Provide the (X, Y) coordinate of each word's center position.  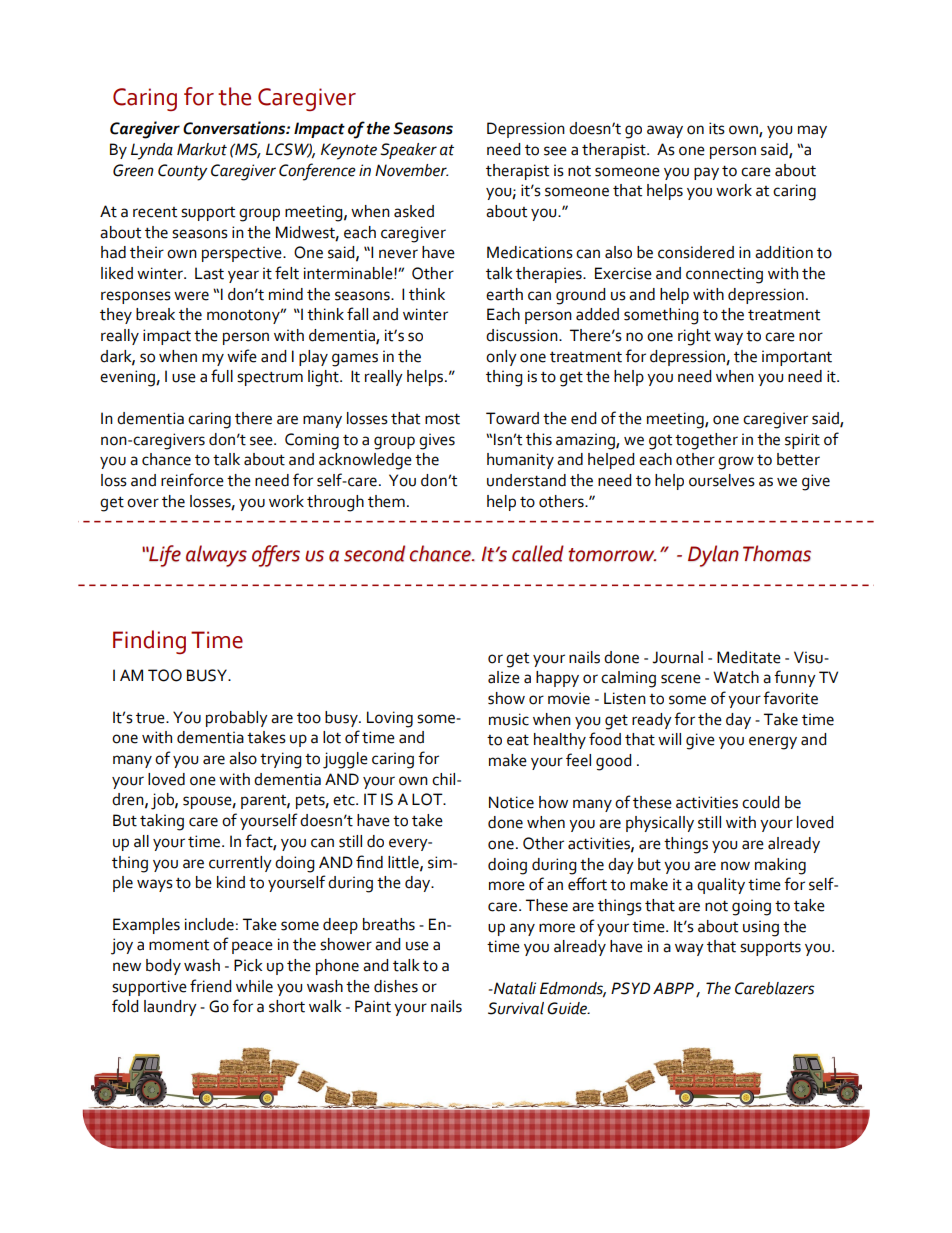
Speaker (408, 151)
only (501, 358)
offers (276, 556)
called (538, 553)
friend (210, 986)
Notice (511, 802)
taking (162, 822)
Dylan (713, 556)
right (694, 337)
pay (706, 173)
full (222, 376)
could (760, 802)
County (183, 172)
